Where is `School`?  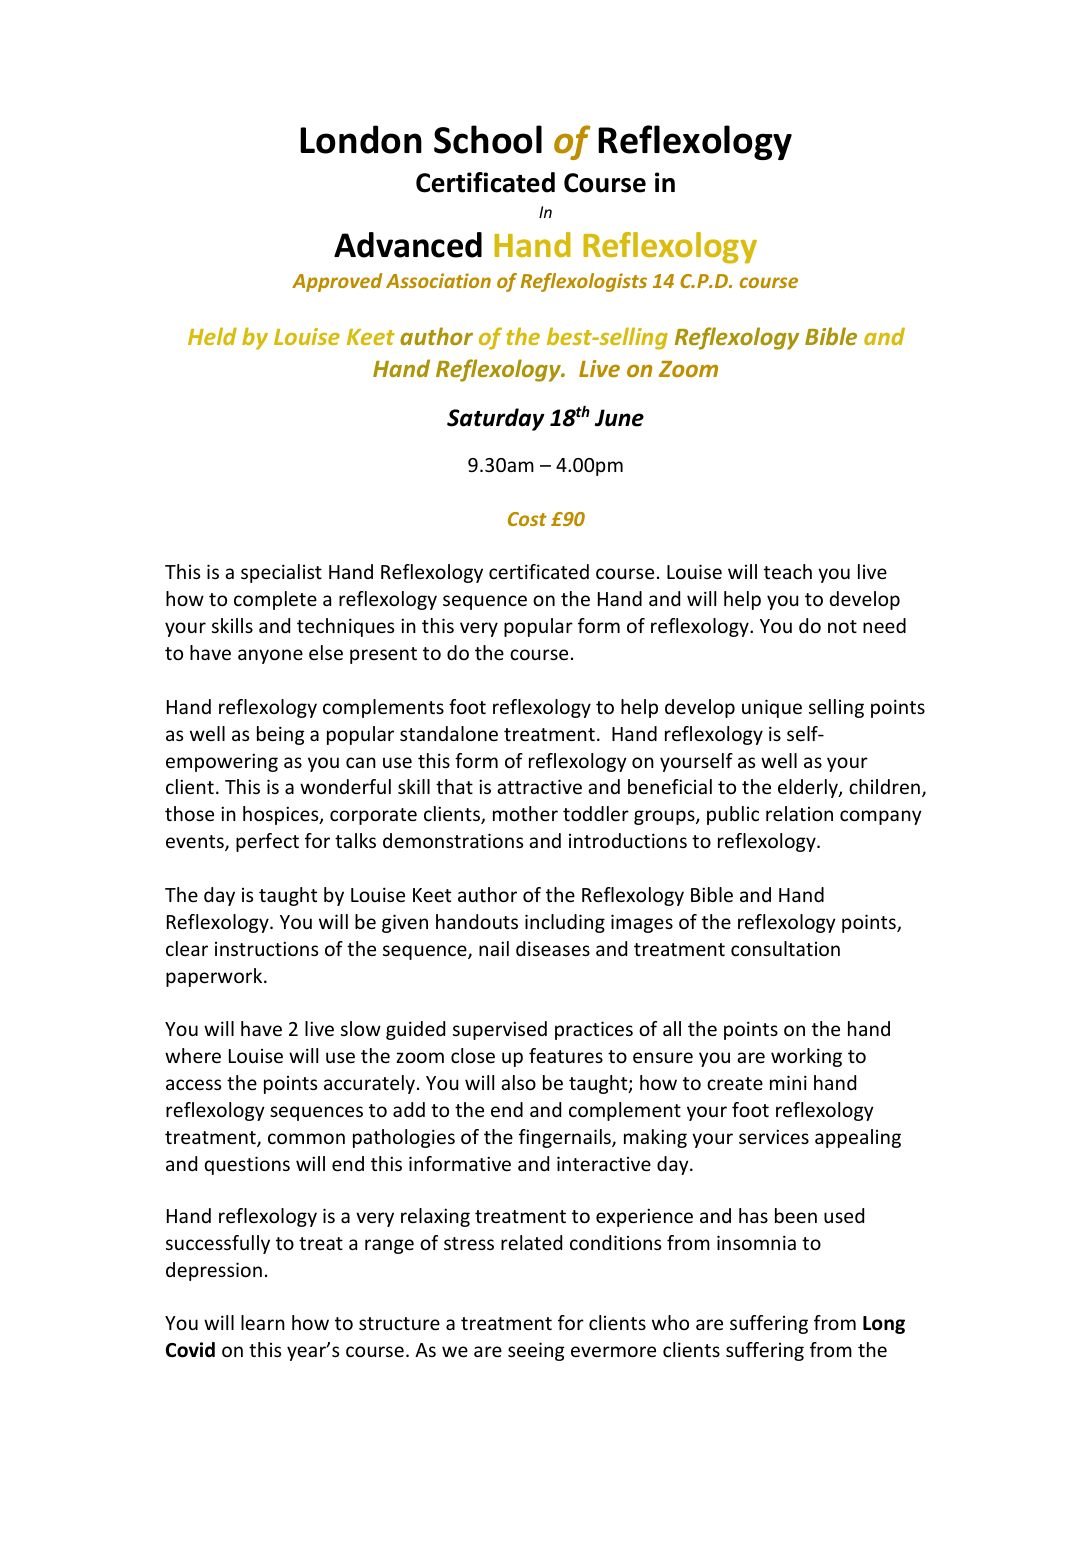 School is located at coordinates (488, 139).
